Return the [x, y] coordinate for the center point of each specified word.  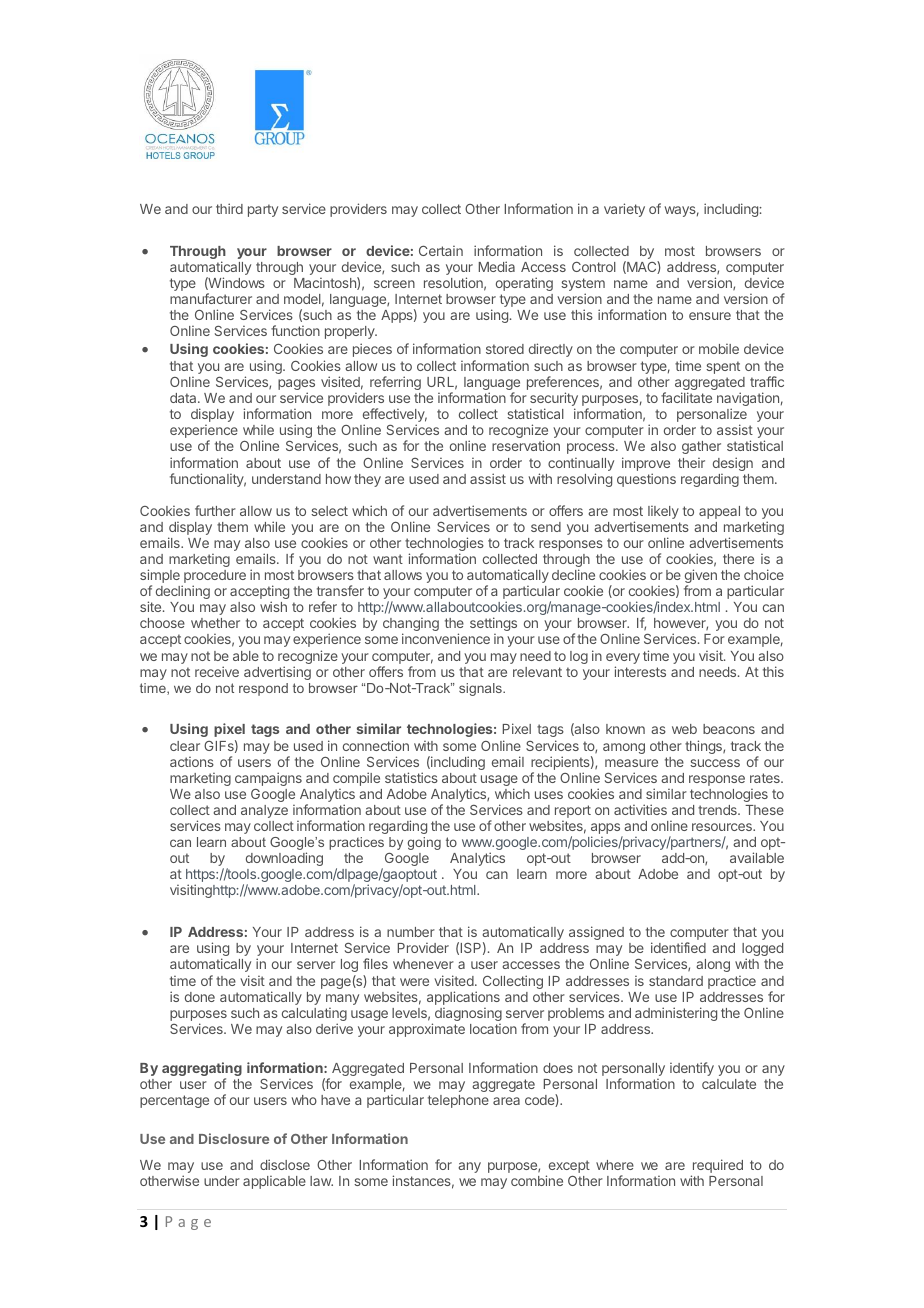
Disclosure [234, 1138]
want [388, 559]
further [215, 510]
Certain [441, 251]
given [701, 577]
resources [723, 827]
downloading [284, 859]
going [424, 843]
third [229, 208]
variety [624, 210]
